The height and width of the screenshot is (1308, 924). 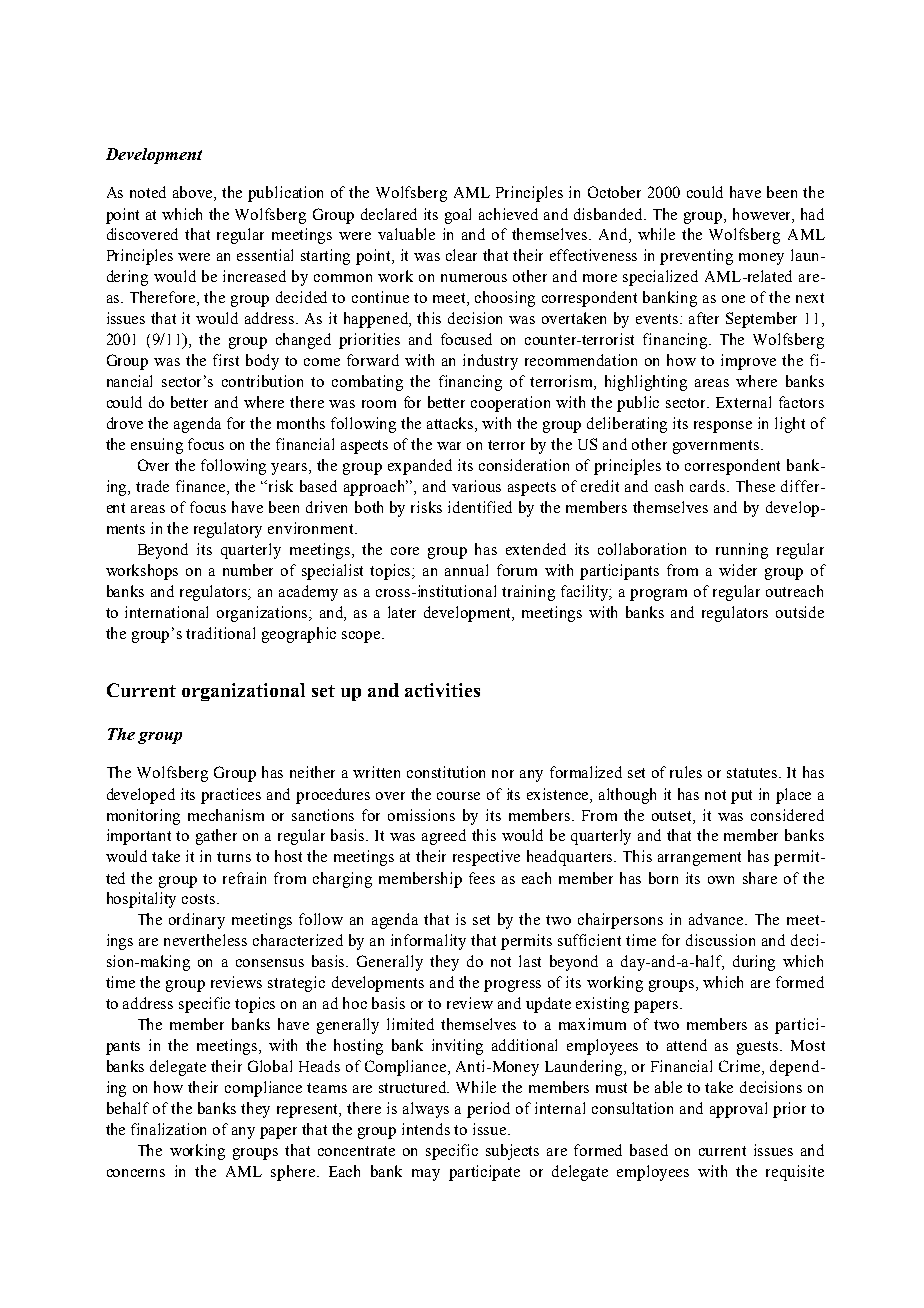 What do you see at coordinates (723, 427) in the screenshot?
I see `response` at bounding box center [723, 427].
